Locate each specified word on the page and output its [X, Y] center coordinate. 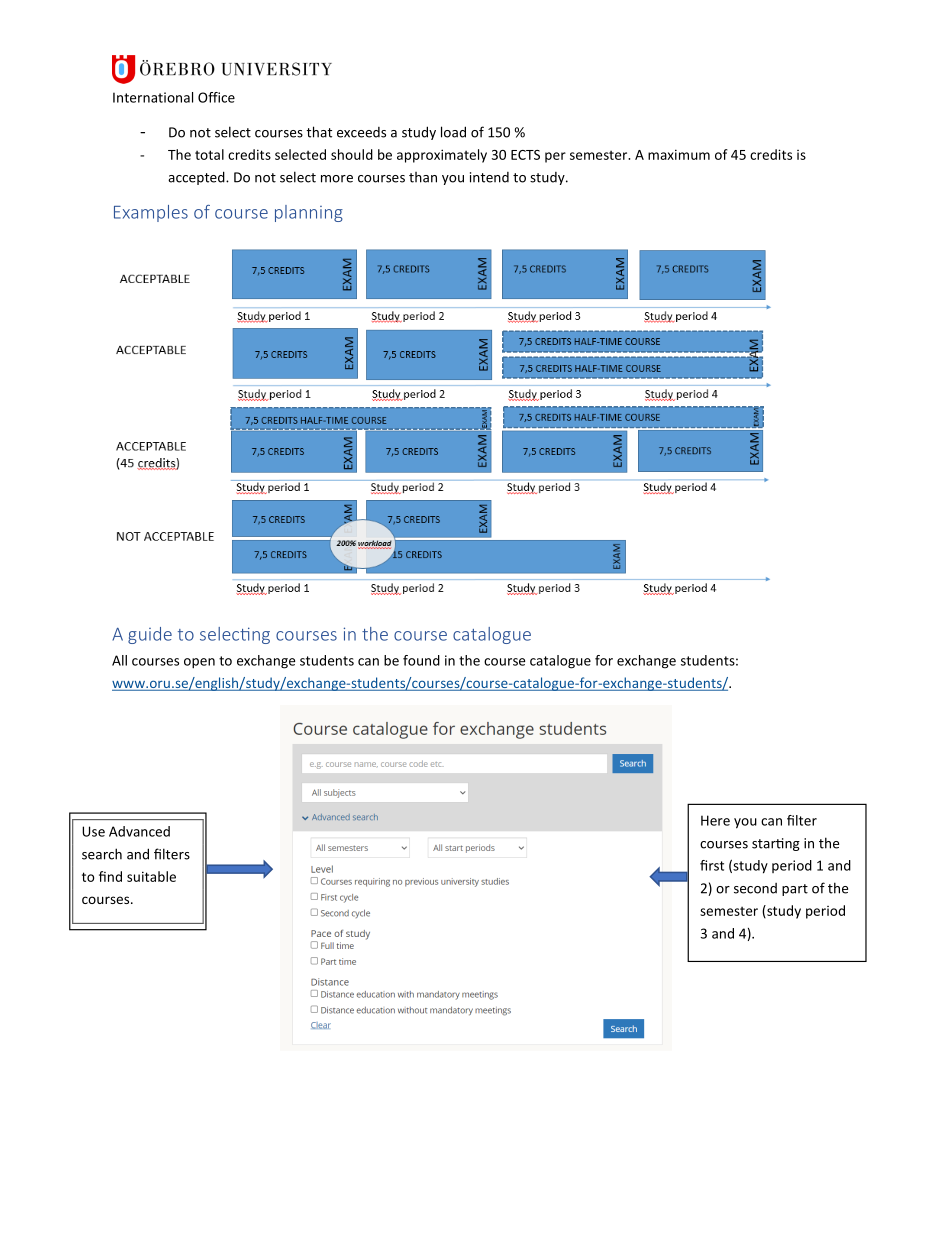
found [421, 660]
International [153, 97]
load [453, 132]
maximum [679, 154]
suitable [151, 876]
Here [715, 820]
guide [150, 635]
